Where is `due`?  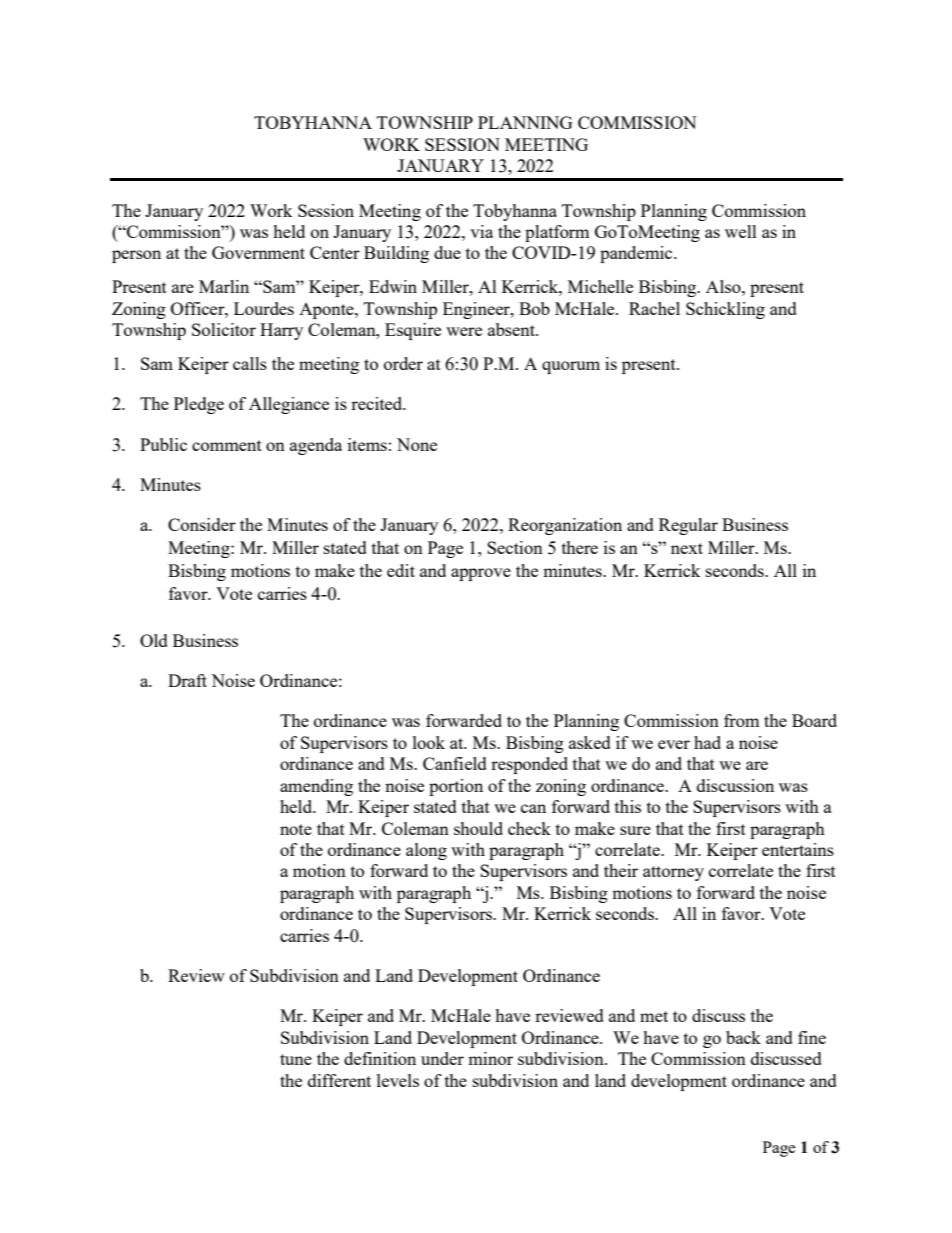 due is located at coordinates (447, 252).
